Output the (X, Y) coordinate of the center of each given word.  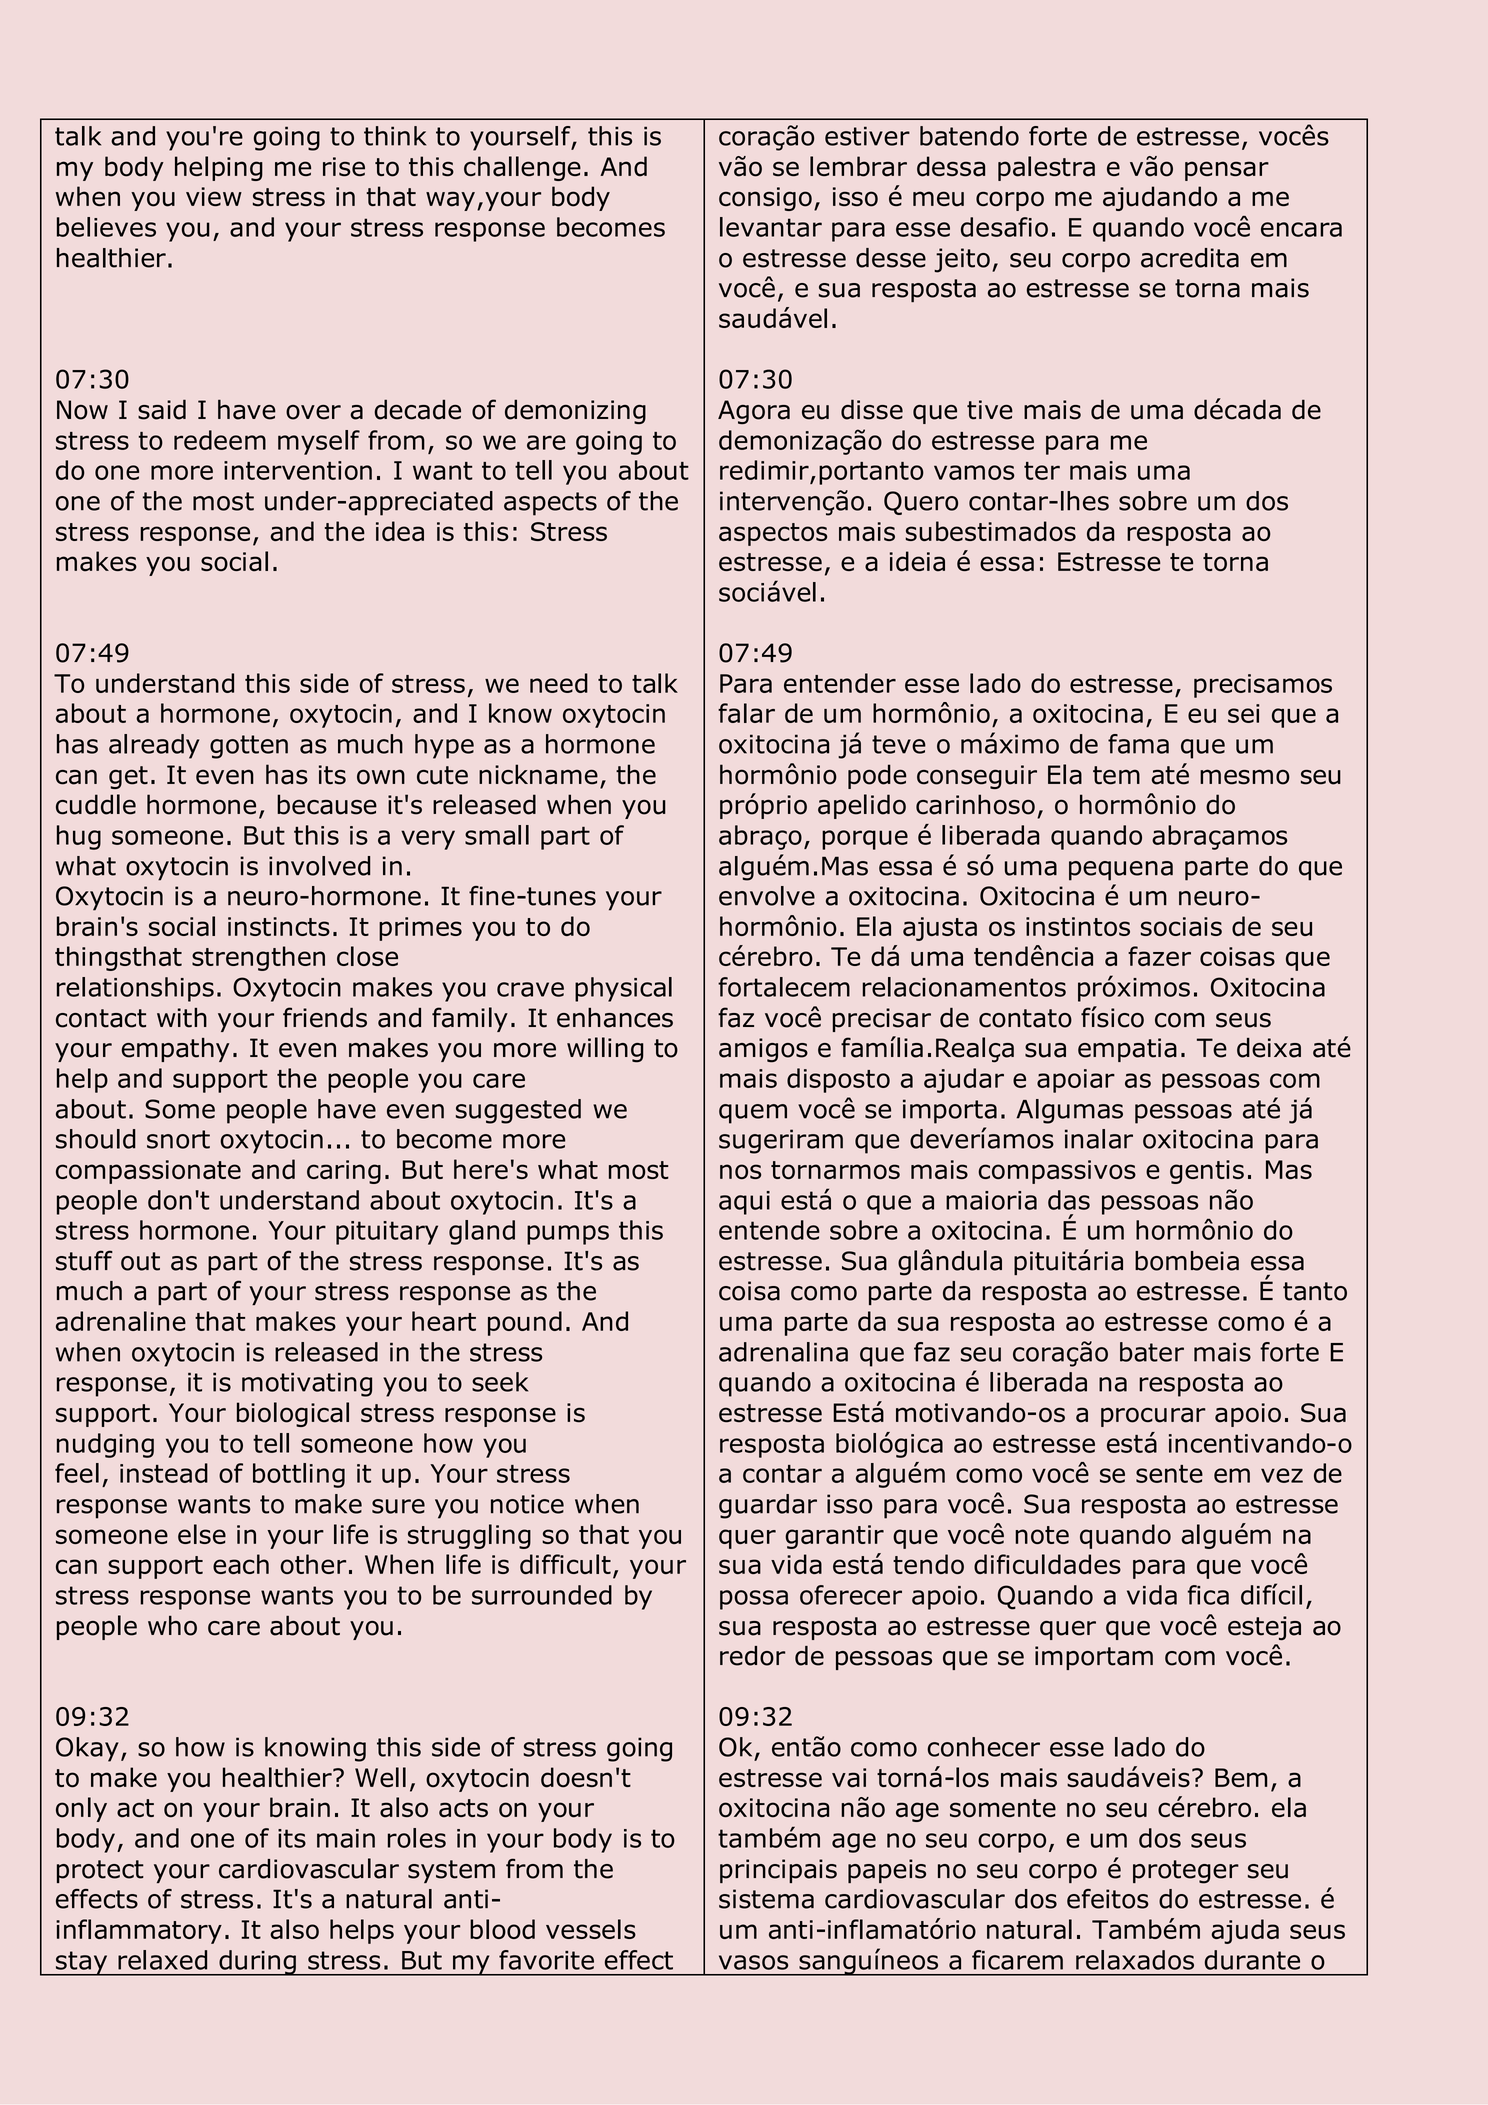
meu (938, 199)
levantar (771, 227)
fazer (1159, 956)
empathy (175, 1050)
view (214, 196)
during (257, 1963)
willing (605, 1050)
